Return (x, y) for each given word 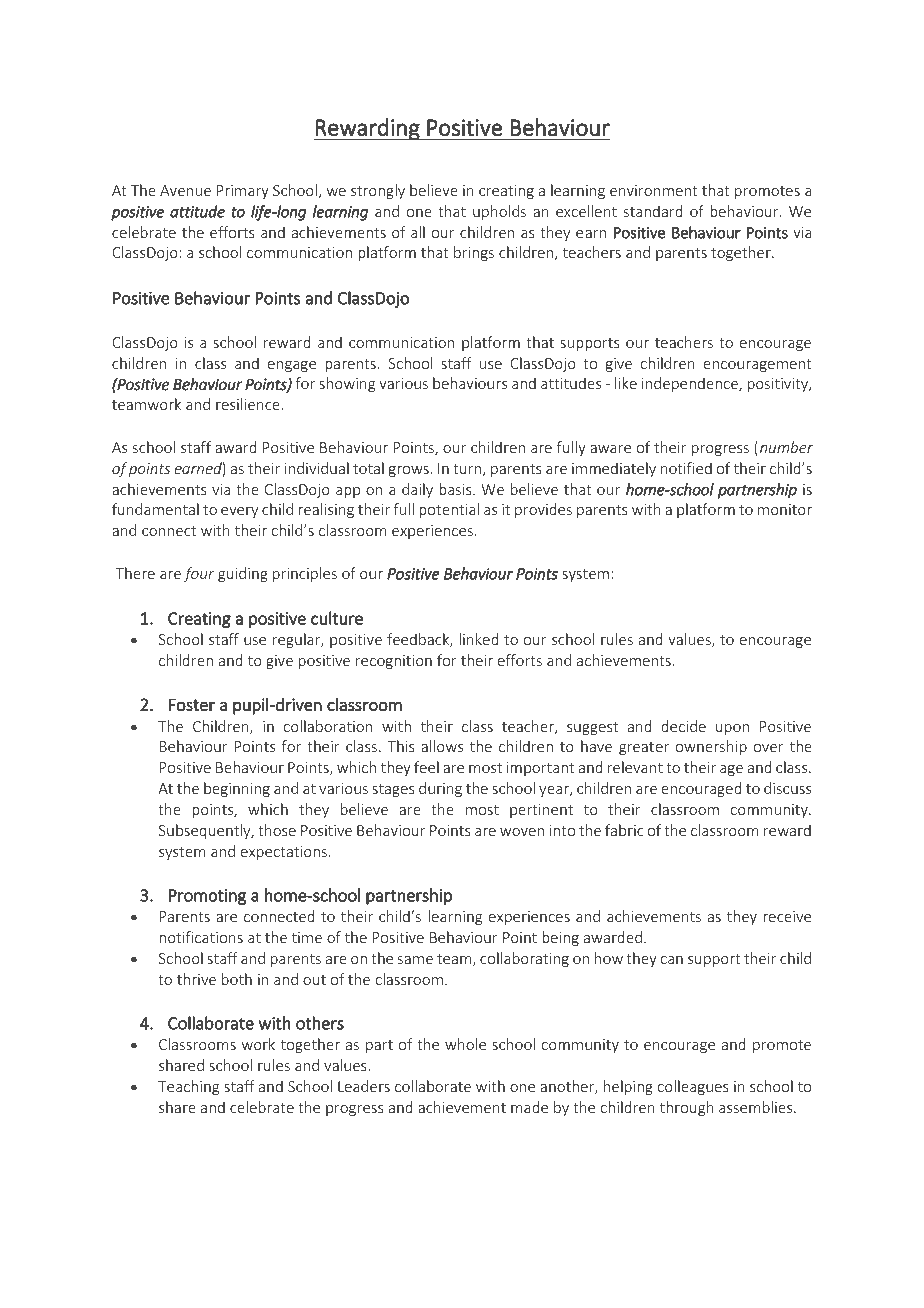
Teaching (188, 1087)
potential (449, 510)
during (440, 789)
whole (465, 1044)
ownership (711, 747)
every (239, 512)
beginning (237, 789)
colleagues (693, 1087)
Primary (243, 192)
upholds (499, 212)
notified (686, 468)
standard (653, 211)
